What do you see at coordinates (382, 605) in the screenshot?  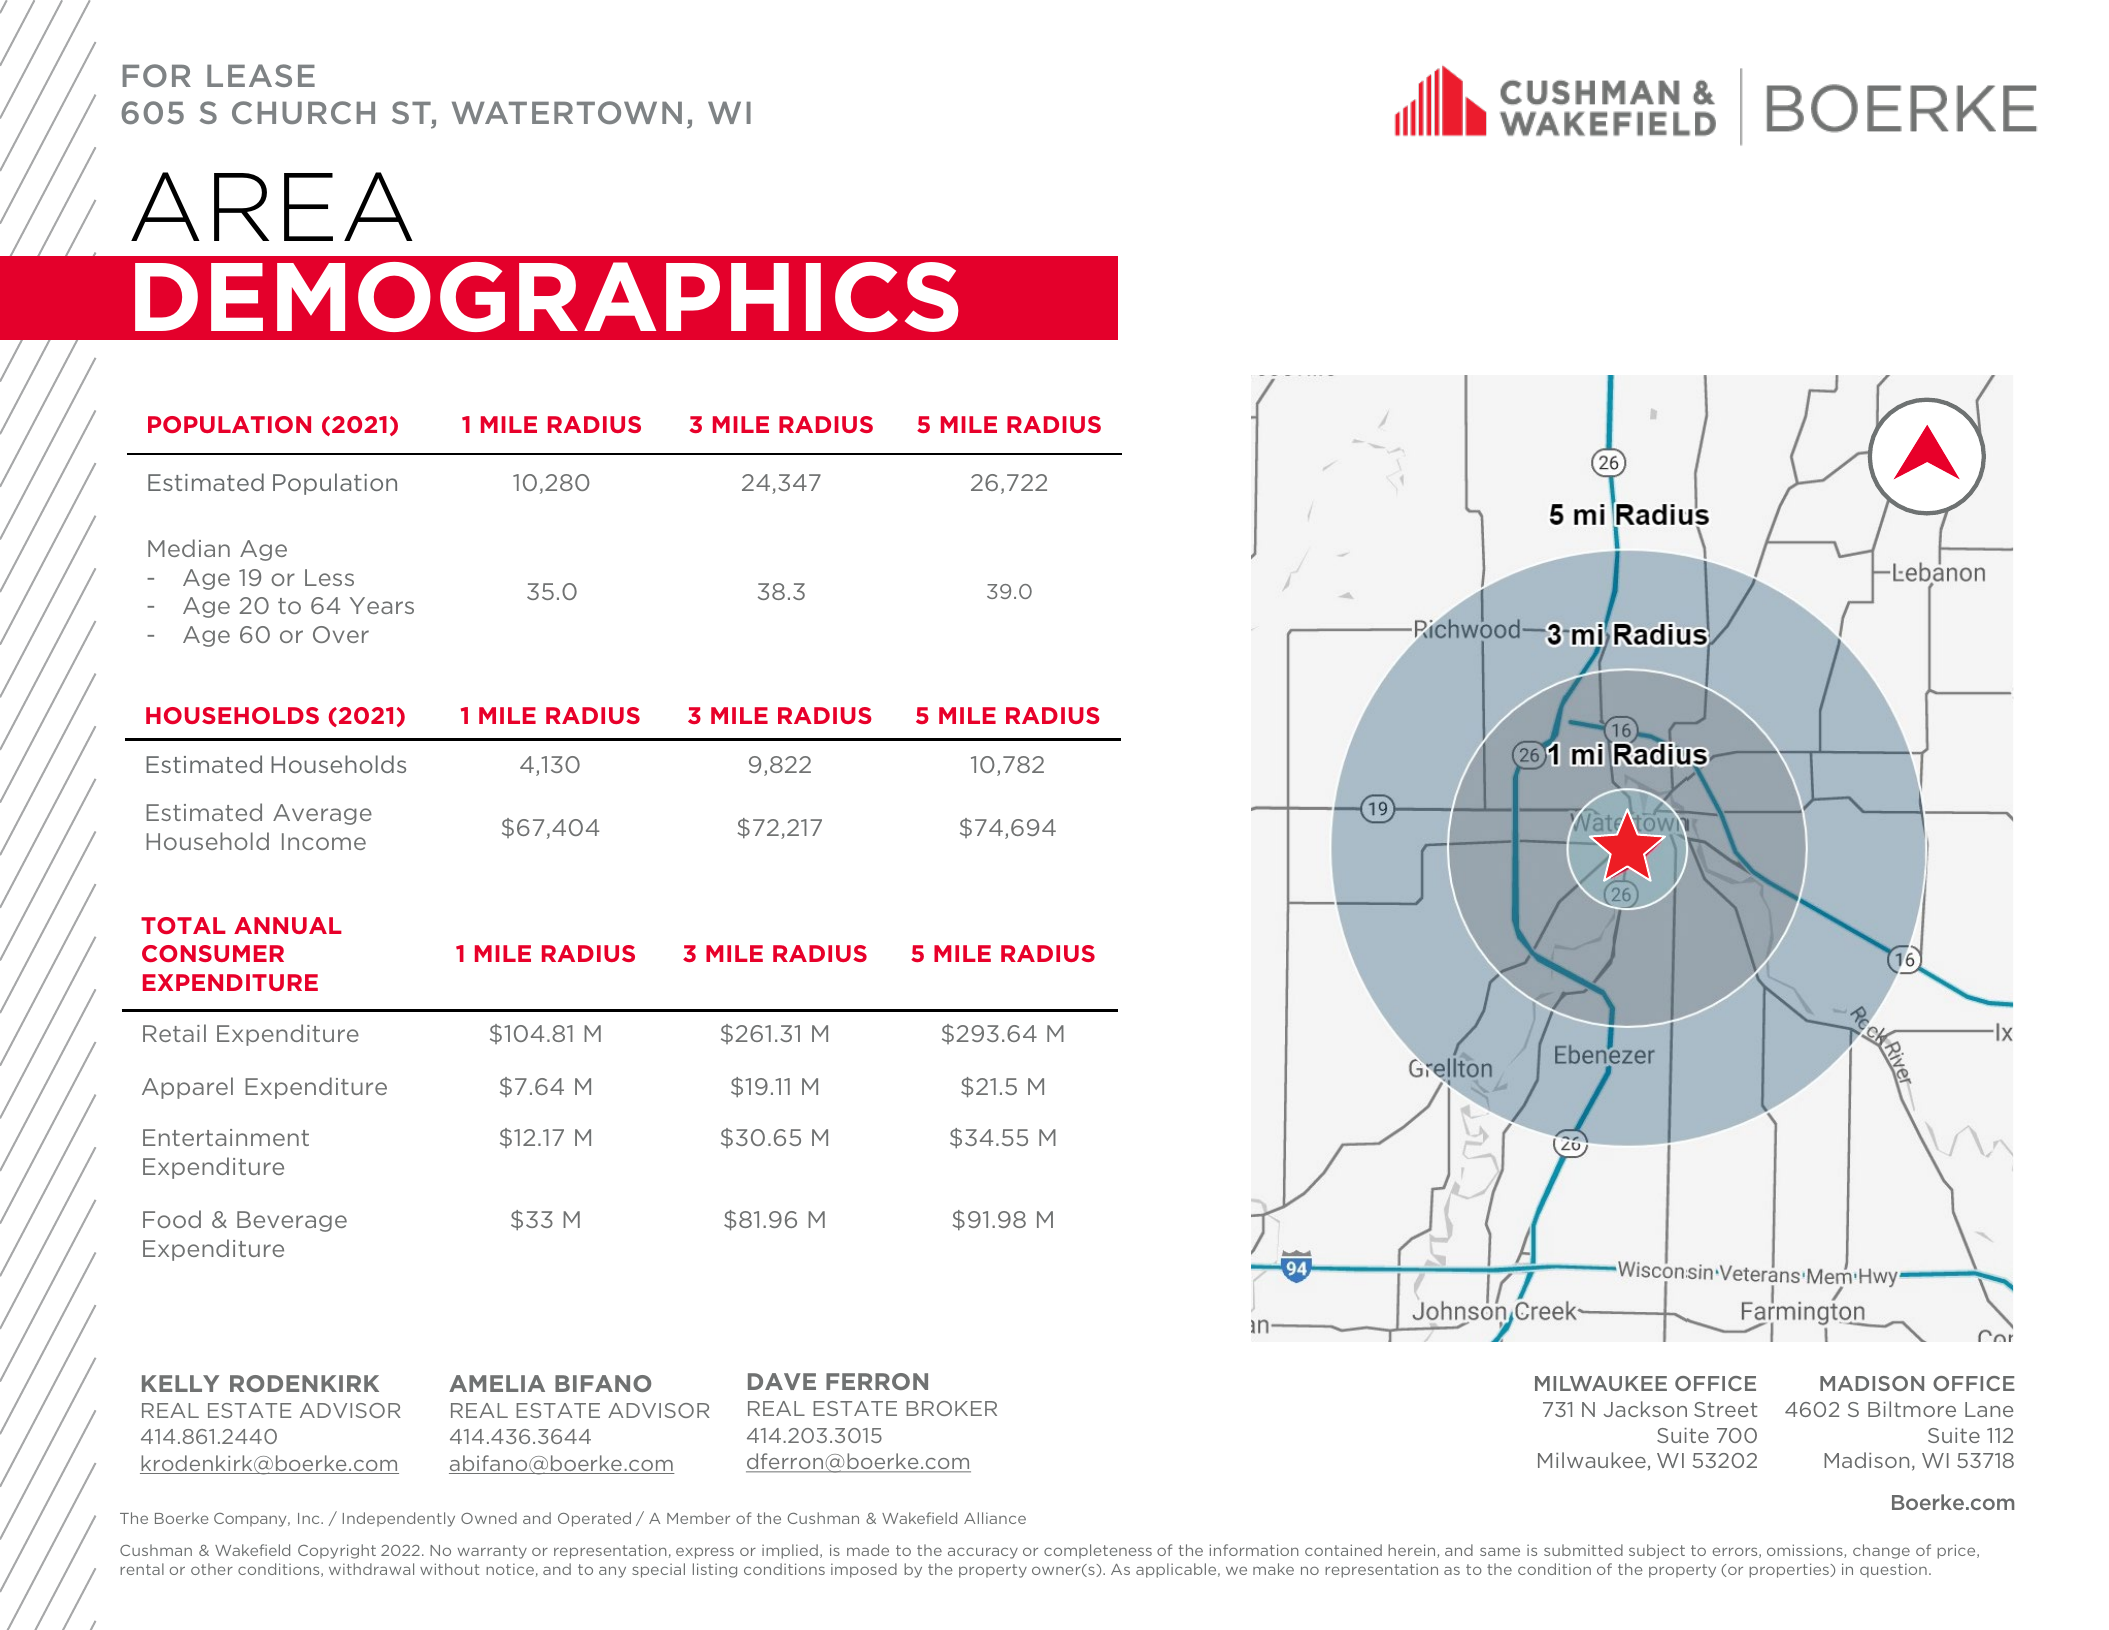 I see `Years` at bounding box center [382, 605].
